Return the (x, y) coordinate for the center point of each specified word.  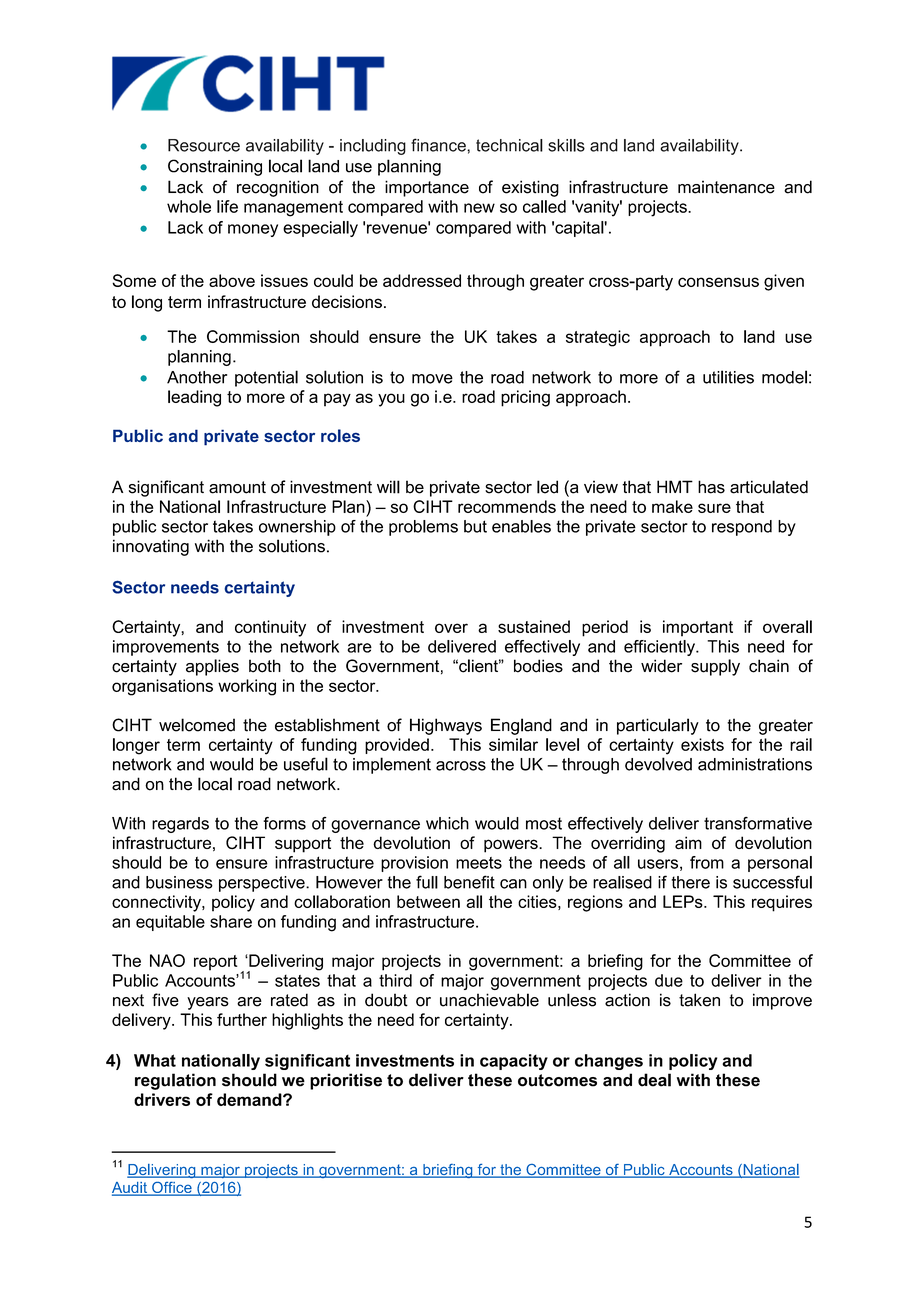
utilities (728, 377)
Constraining (215, 167)
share (231, 921)
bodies (538, 666)
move (432, 379)
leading (194, 398)
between (428, 901)
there (691, 882)
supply (715, 667)
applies (212, 667)
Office (172, 1189)
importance (427, 188)
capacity (514, 1062)
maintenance (726, 187)
